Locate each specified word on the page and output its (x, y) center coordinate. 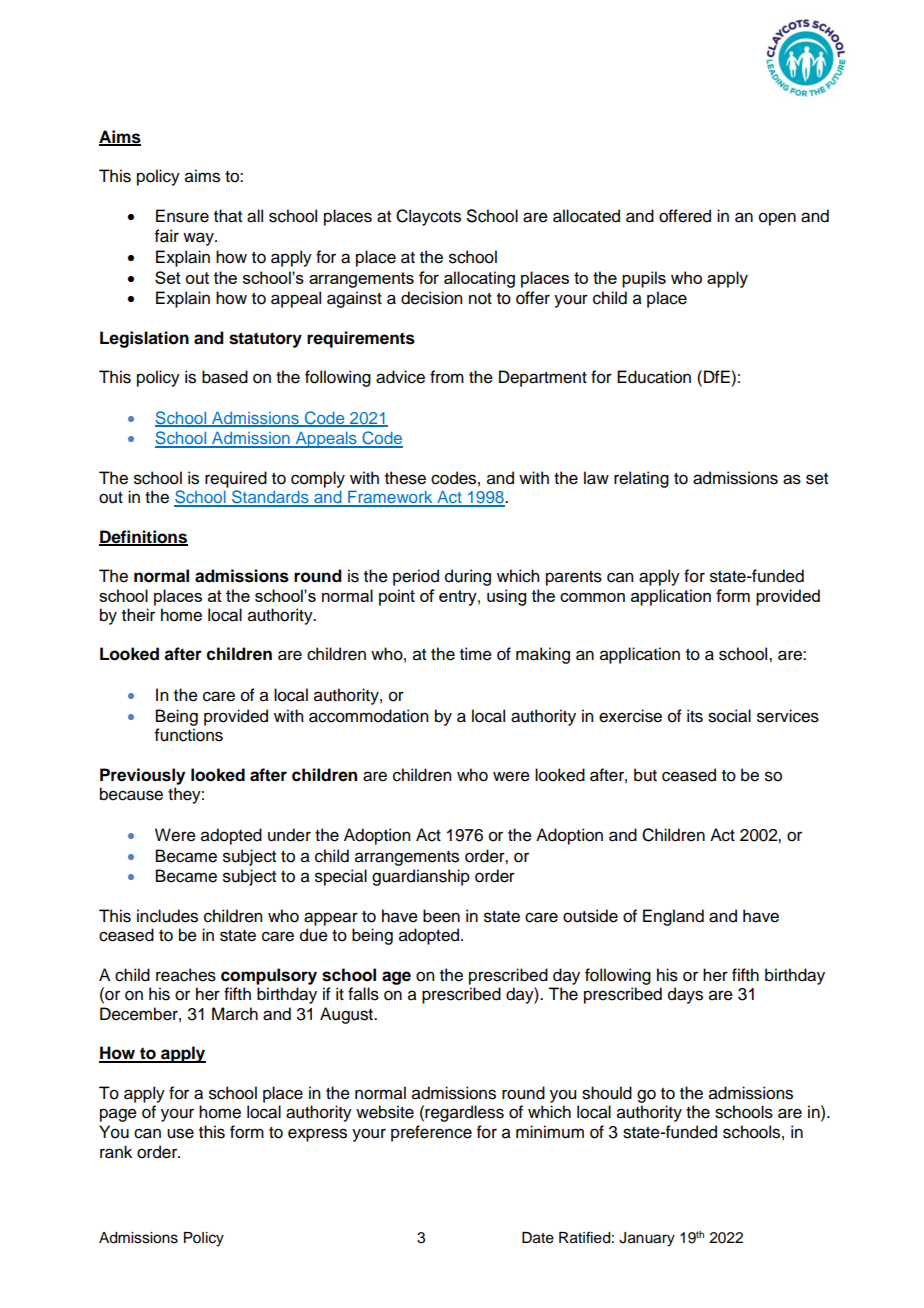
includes (167, 916)
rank (116, 1152)
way (199, 239)
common (592, 597)
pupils (644, 279)
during (468, 577)
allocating (479, 279)
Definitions (143, 537)
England (673, 917)
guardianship (421, 877)
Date (538, 1238)
